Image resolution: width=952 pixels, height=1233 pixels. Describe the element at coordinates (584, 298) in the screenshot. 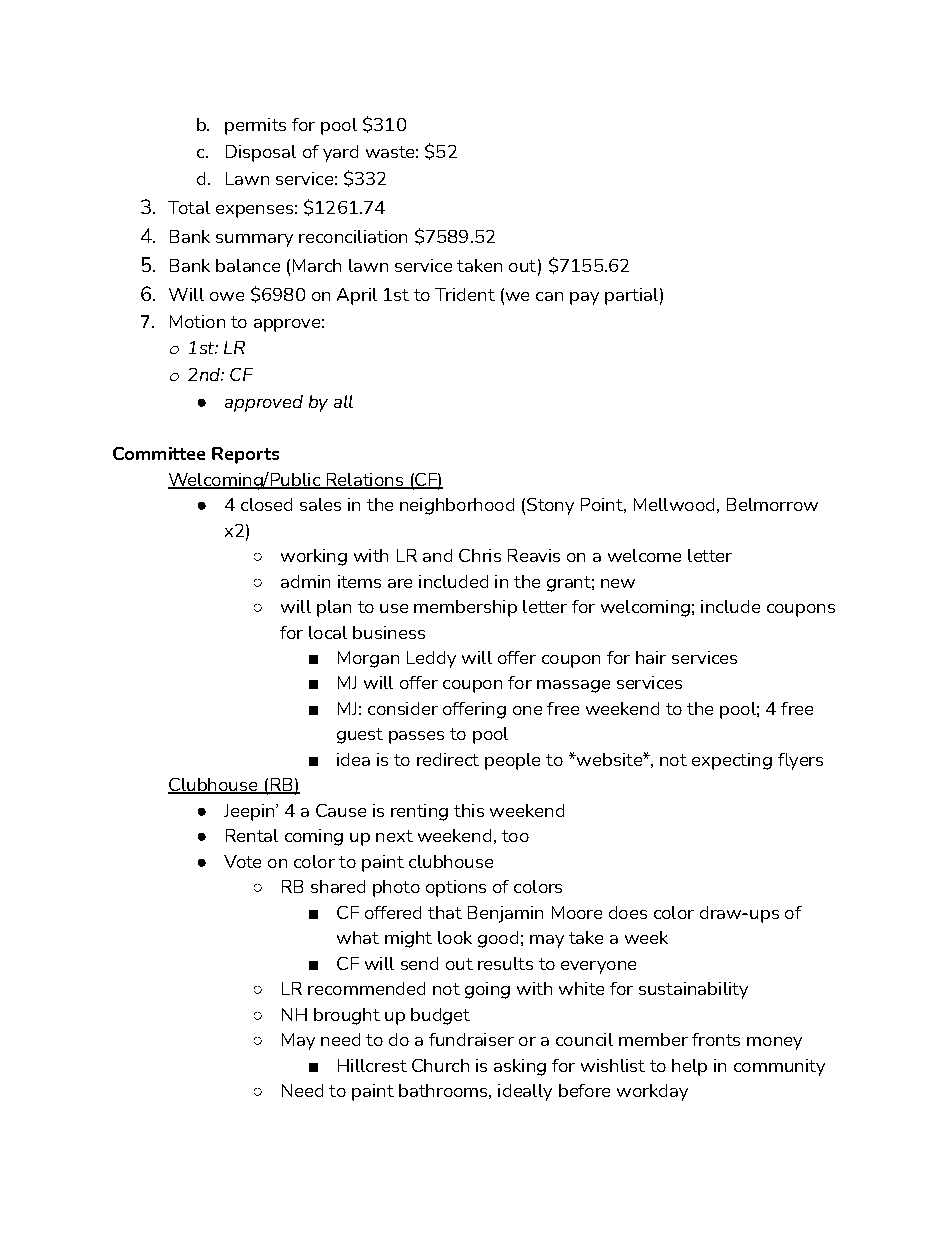

I see `pay` at that location.
